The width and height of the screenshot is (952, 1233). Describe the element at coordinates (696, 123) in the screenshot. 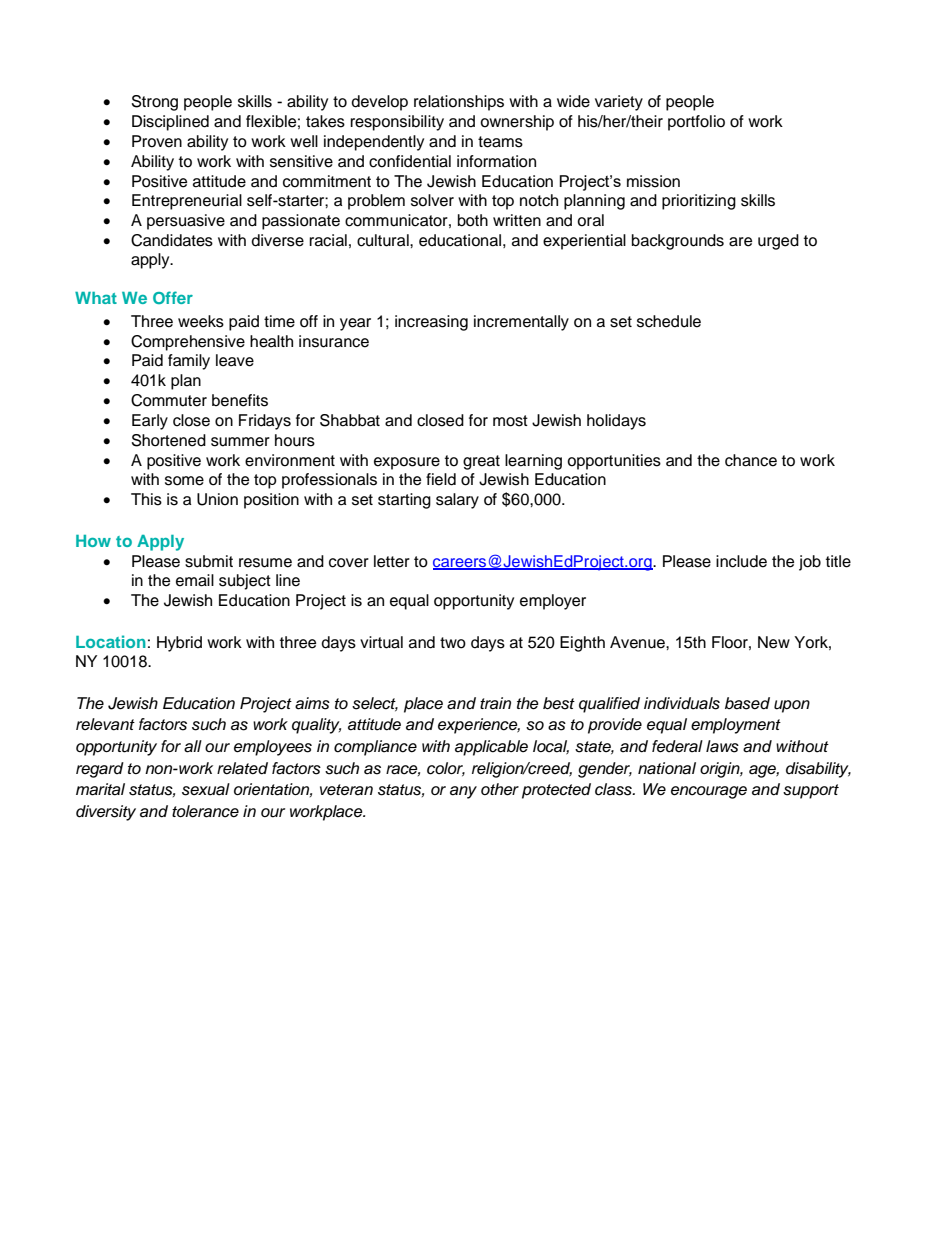

I see `portfolio` at that location.
